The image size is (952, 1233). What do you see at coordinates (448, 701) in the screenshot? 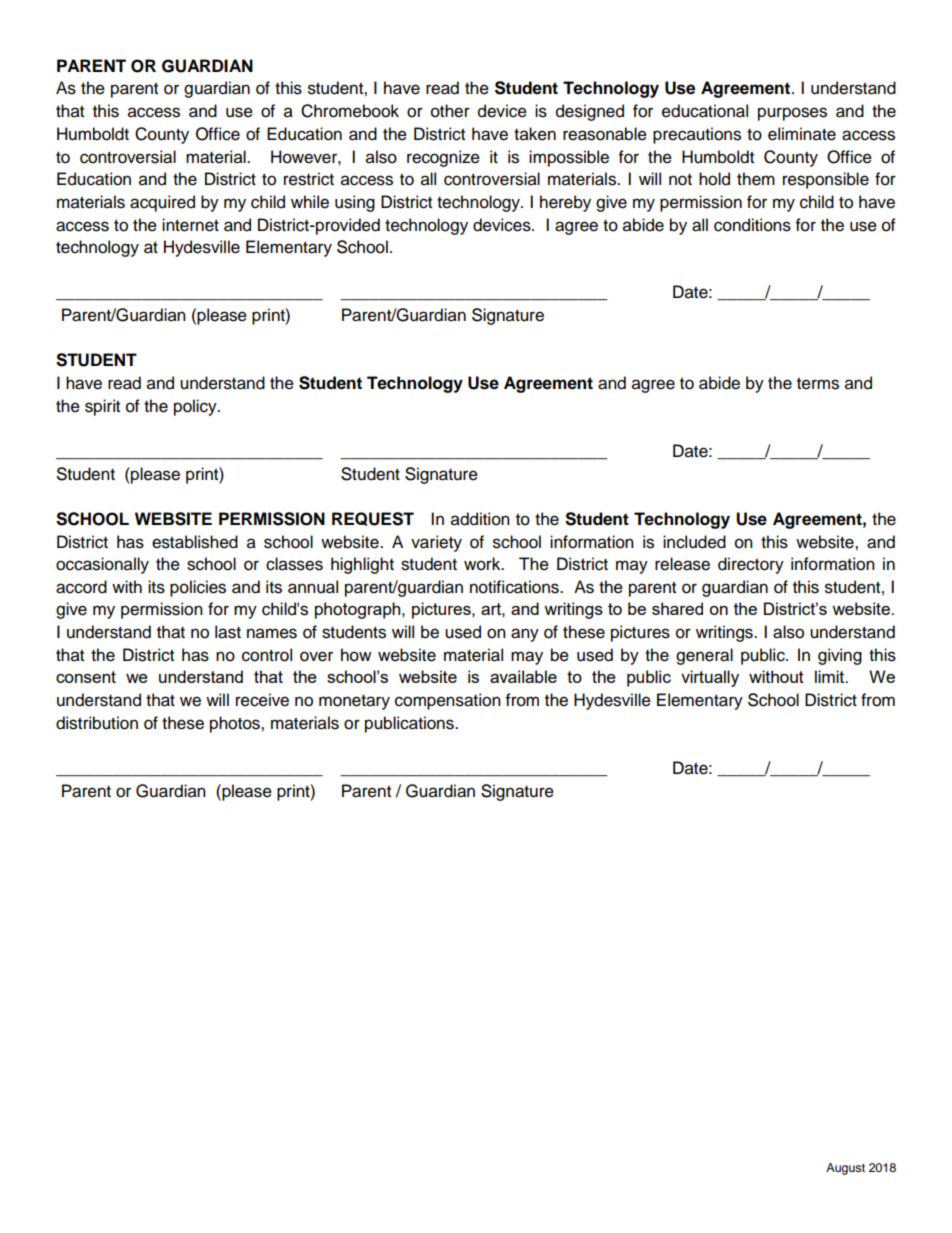
I see `compensation` at bounding box center [448, 701].
